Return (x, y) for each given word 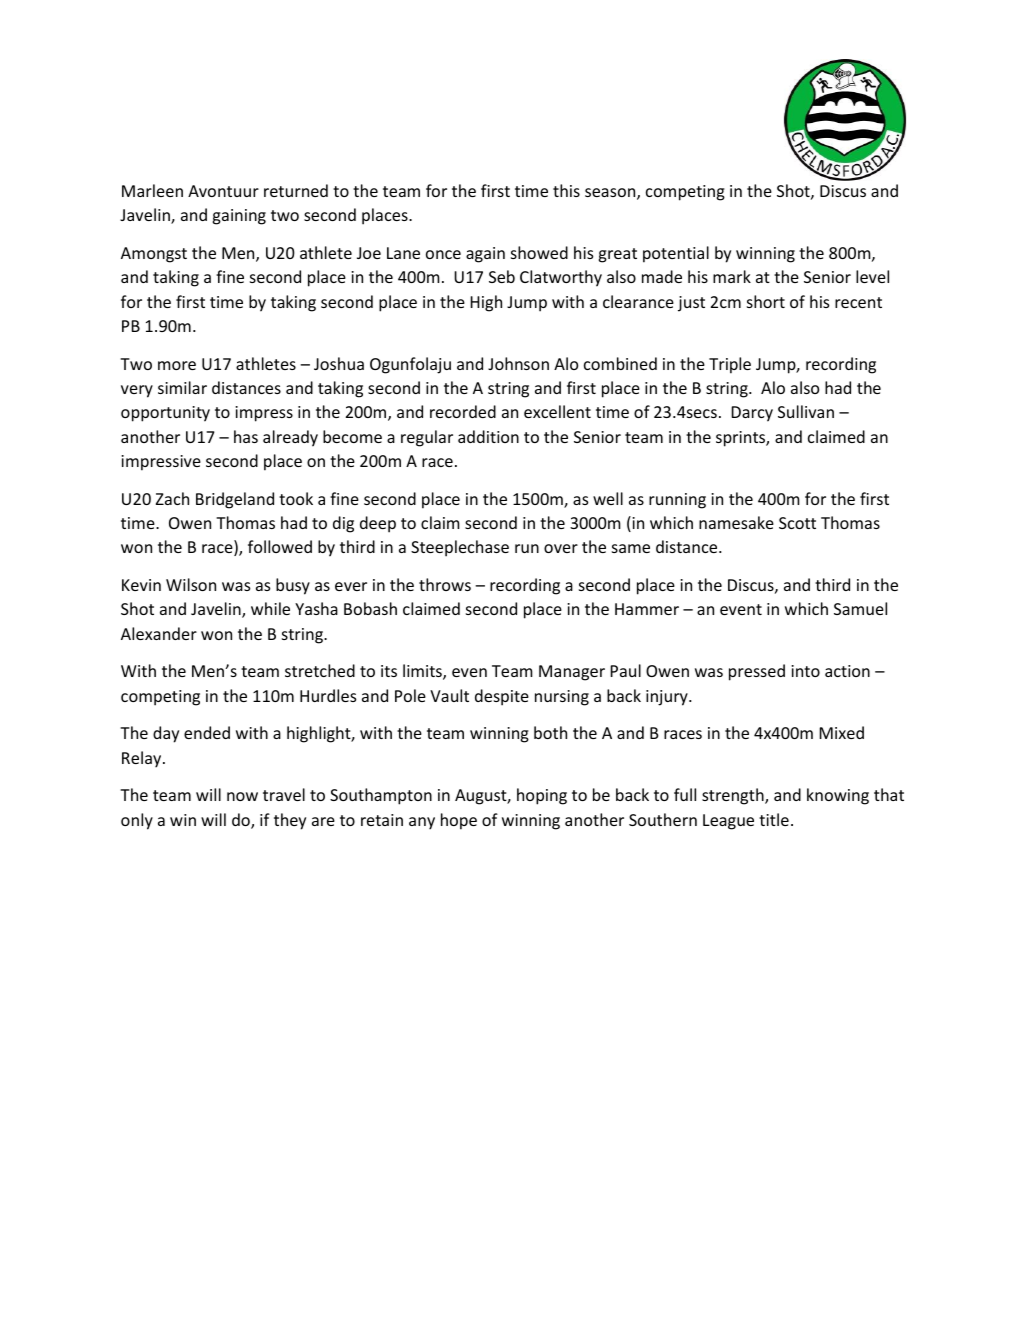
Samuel (860, 608)
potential (676, 254)
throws (445, 584)
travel (284, 794)
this (566, 190)
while (270, 608)
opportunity (165, 414)
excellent (557, 411)
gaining (239, 217)
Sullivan (806, 411)
